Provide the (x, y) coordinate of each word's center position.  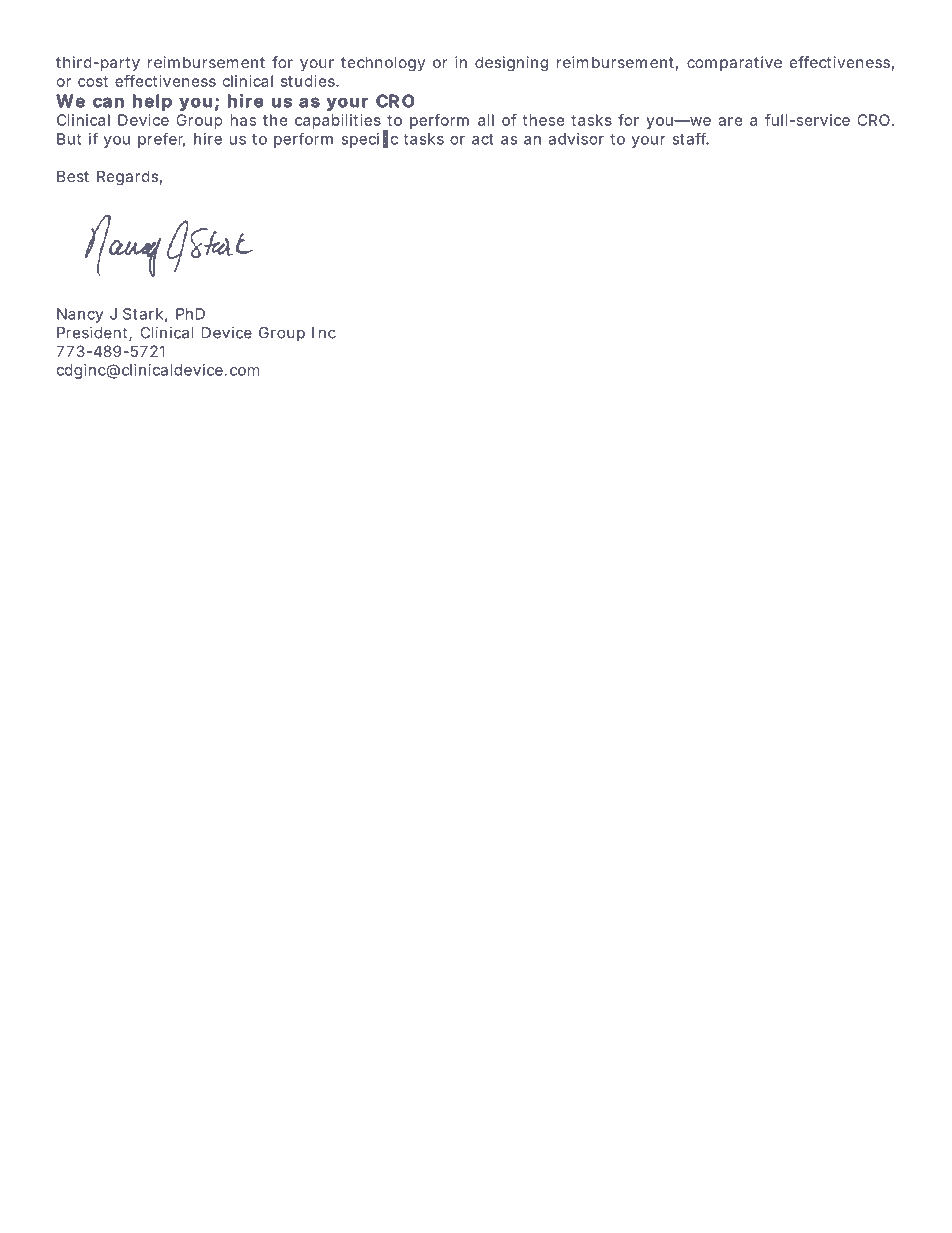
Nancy (80, 315)
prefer (161, 140)
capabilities (339, 123)
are (730, 121)
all (486, 120)
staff (691, 138)
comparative (734, 63)
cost (93, 81)
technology (383, 64)
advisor (576, 139)
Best (73, 176)
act (483, 139)
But (69, 139)
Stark (143, 314)
